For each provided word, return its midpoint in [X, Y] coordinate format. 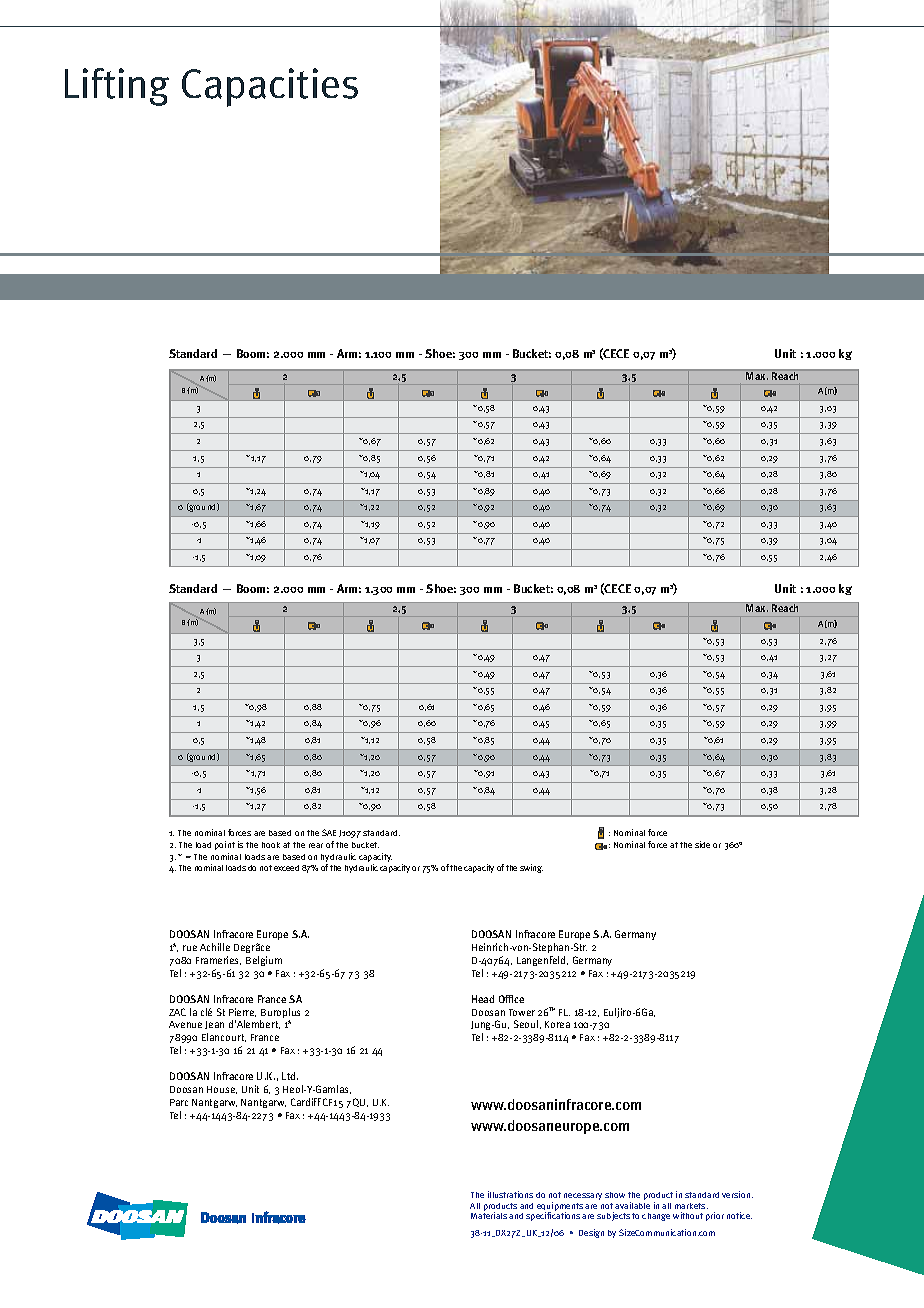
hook [271, 845]
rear [316, 845]
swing [531, 868]
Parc [179, 1102]
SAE [329, 832]
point [225, 845]
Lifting [117, 87]
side [702, 844]
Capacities [270, 87]
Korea [557, 1024]
